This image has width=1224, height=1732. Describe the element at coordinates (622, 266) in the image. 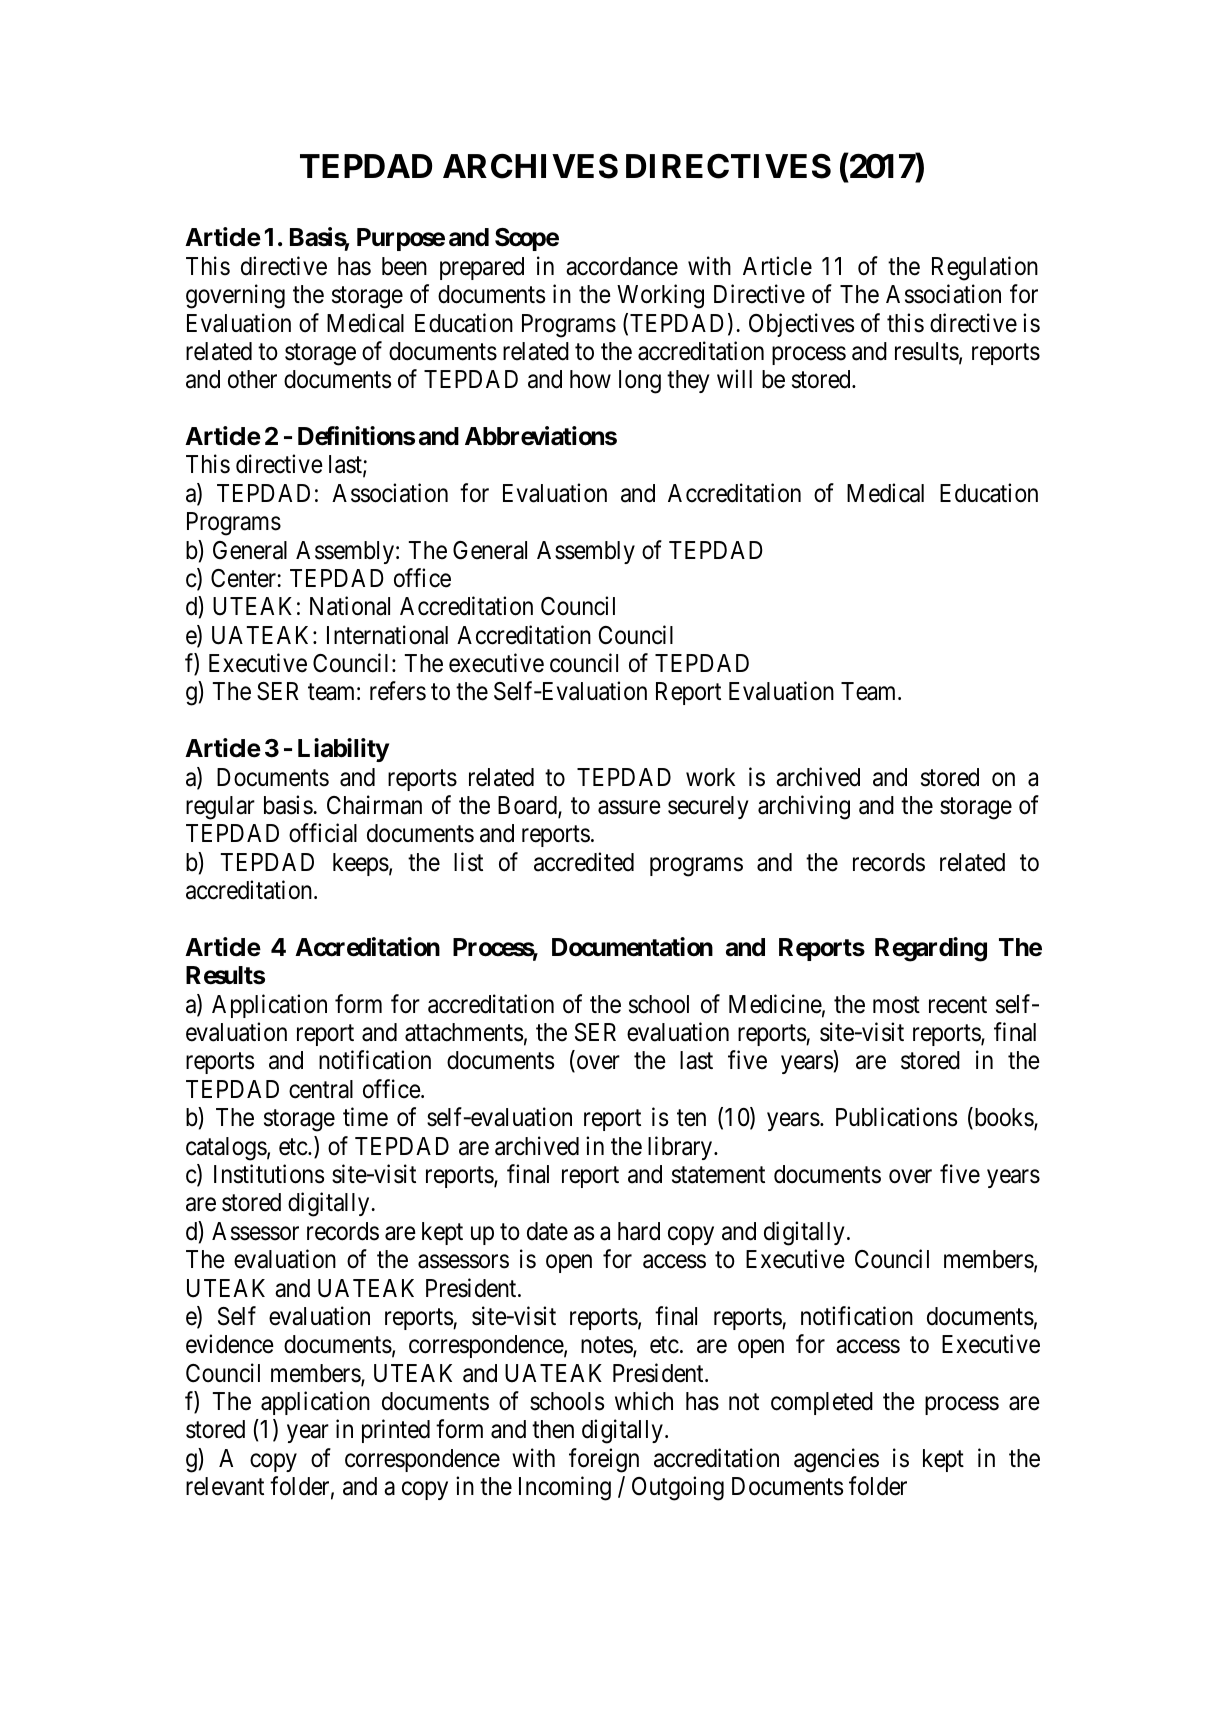

I see `accordance` at that location.
